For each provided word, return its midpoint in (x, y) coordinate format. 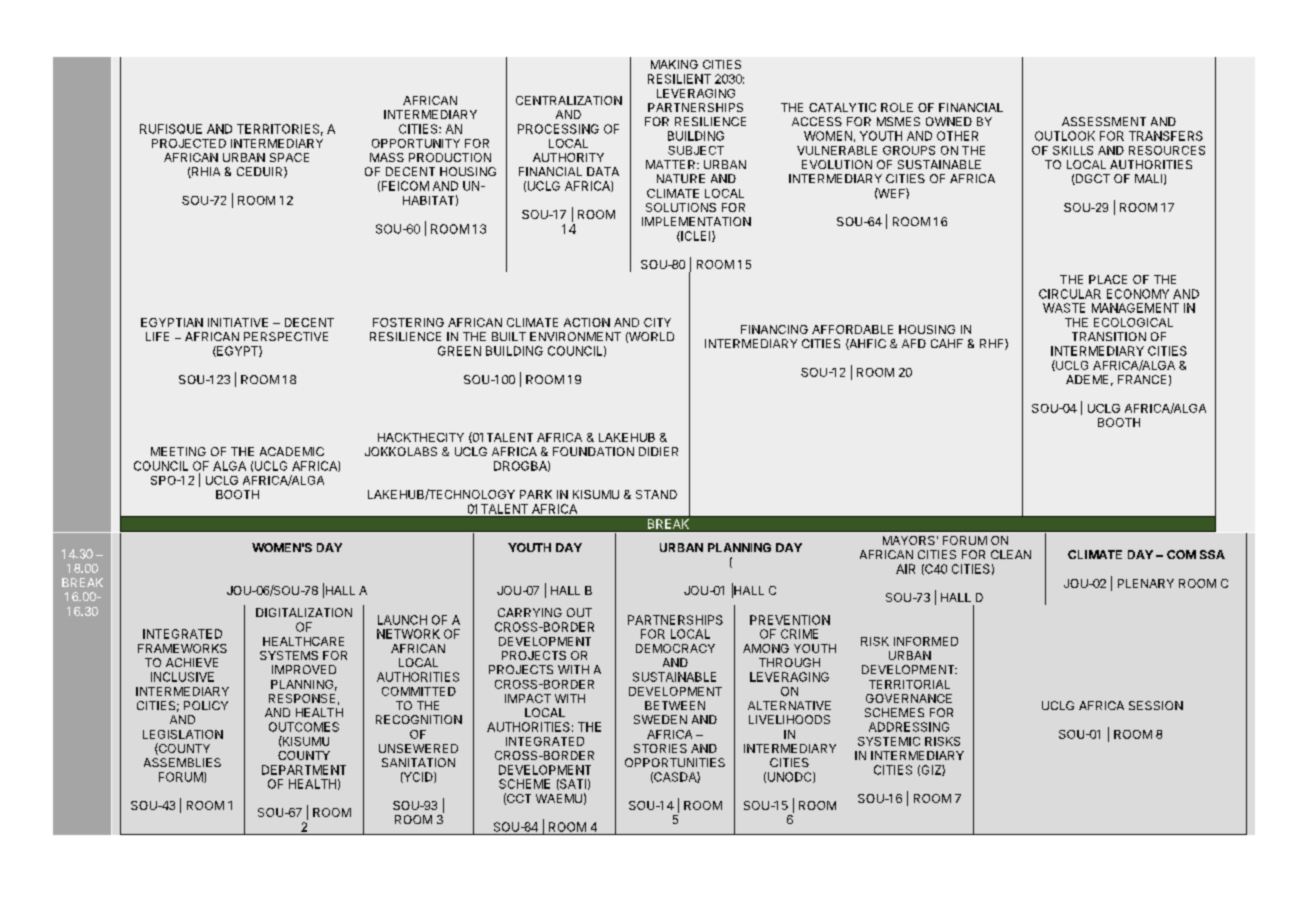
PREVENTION (790, 620)
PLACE (1108, 279)
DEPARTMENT (304, 770)
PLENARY (1146, 583)
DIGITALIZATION (304, 612)
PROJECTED (189, 143)
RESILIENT (679, 79)
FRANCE (1142, 379)
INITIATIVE (238, 322)
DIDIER (658, 451)
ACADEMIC (292, 451)
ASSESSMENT (1104, 121)
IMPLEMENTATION (696, 221)
